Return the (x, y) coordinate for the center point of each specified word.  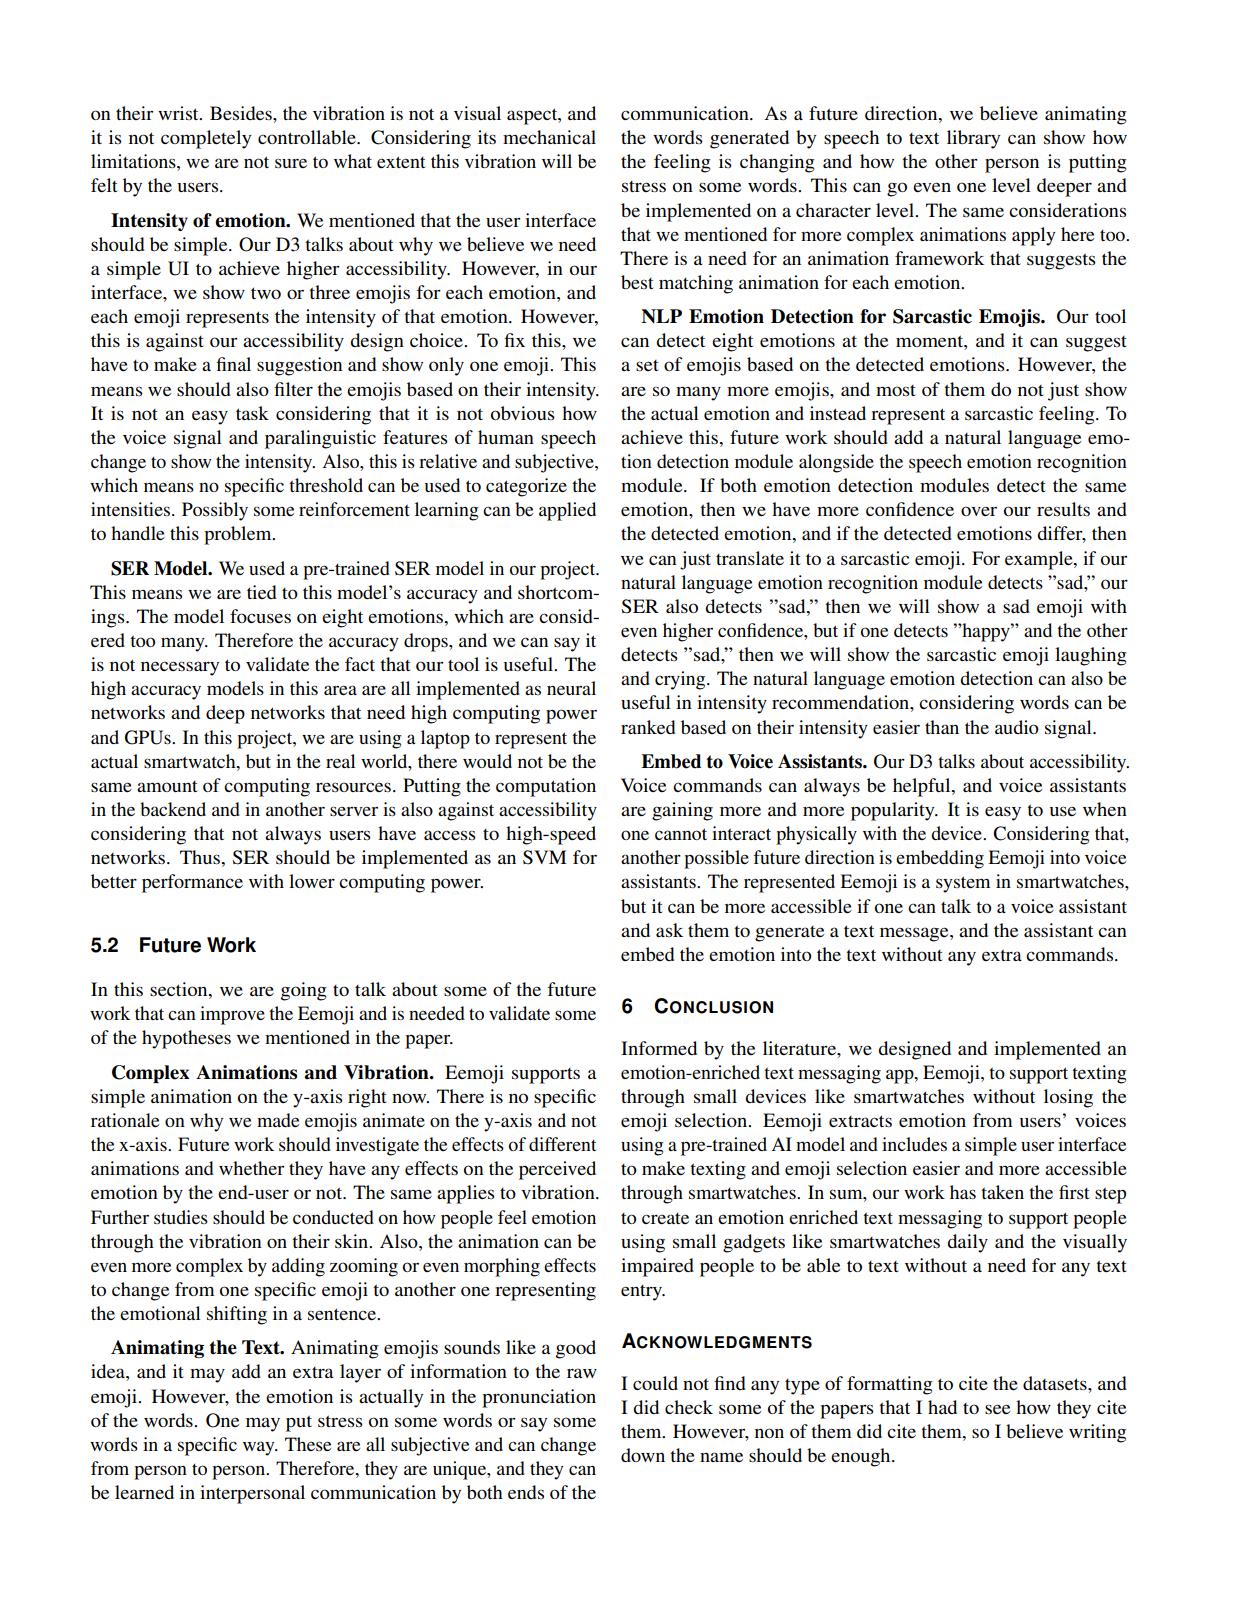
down (643, 1455)
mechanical (549, 137)
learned (144, 1492)
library (973, 139)
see (997, 1409)
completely (206, 139)
